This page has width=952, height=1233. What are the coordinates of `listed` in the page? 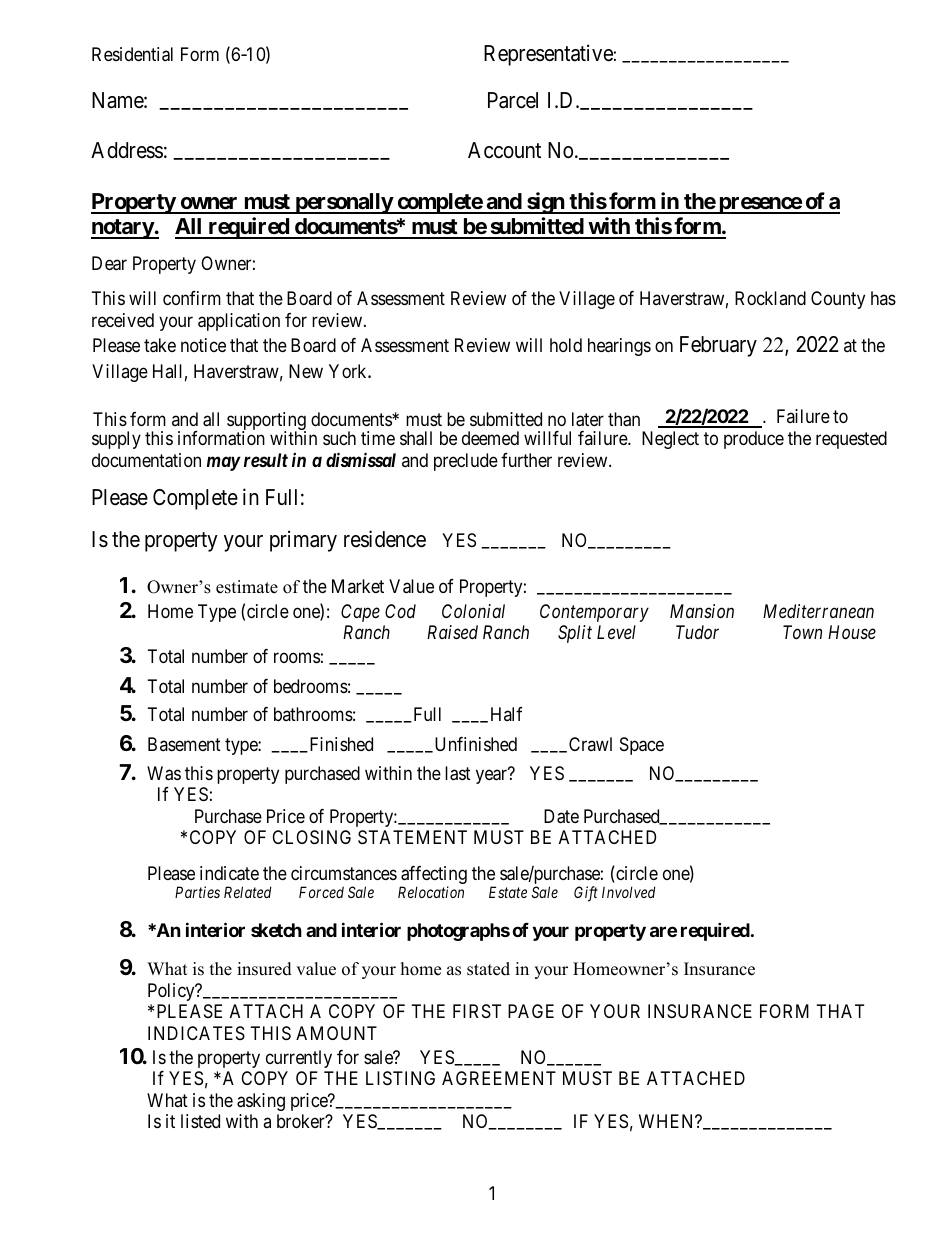 It's located at (200, 1121).
